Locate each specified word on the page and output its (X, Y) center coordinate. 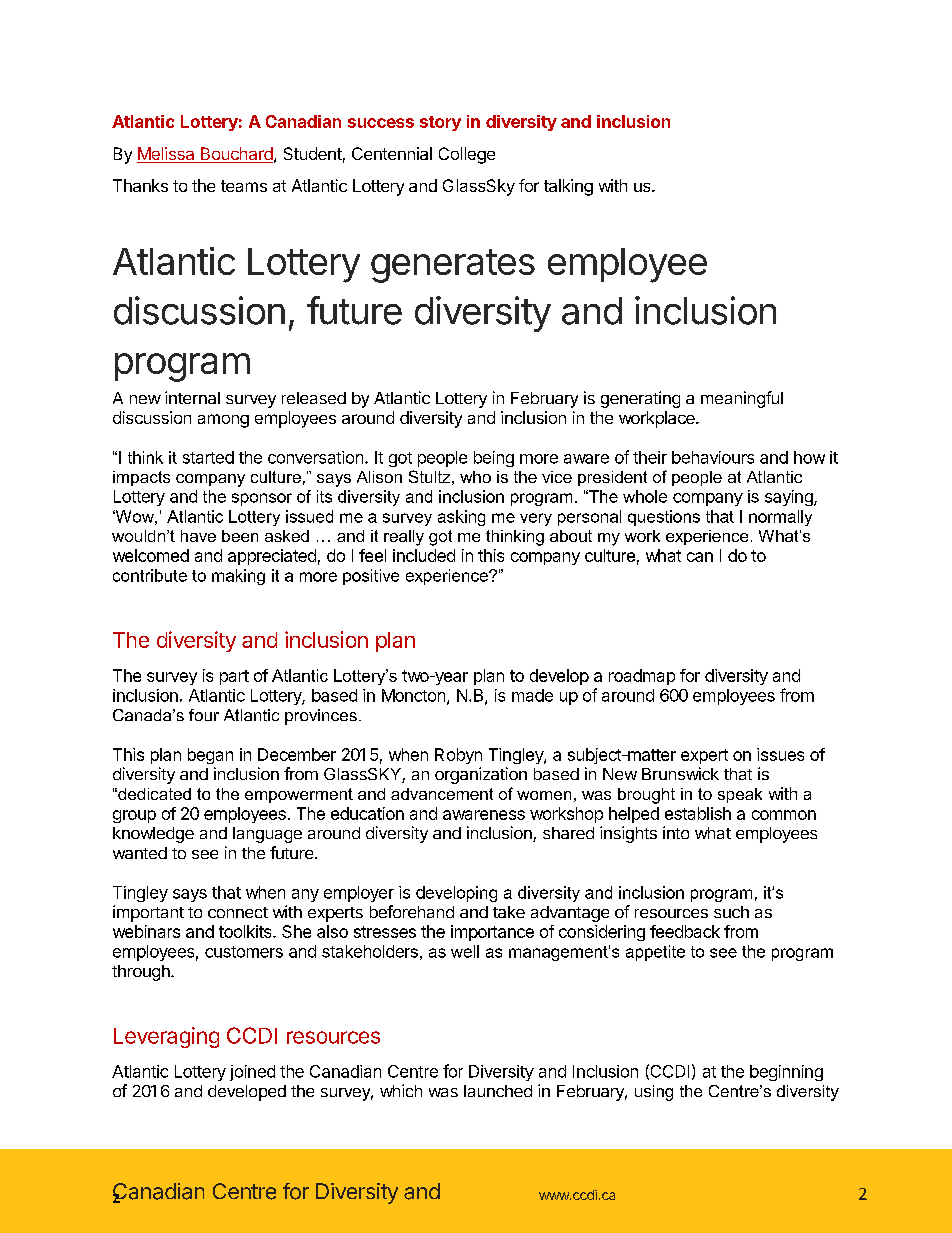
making (238, 577)
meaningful (742, 399)
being (494, 459)
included (424, 555)
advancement (442, 794)
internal (192, 397)
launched (498, 1091)
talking (568, 187)
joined (252, 1073)
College (467, 155)
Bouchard (235, 155)
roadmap (642, 677)
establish (698, 813)
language (267, 835)
